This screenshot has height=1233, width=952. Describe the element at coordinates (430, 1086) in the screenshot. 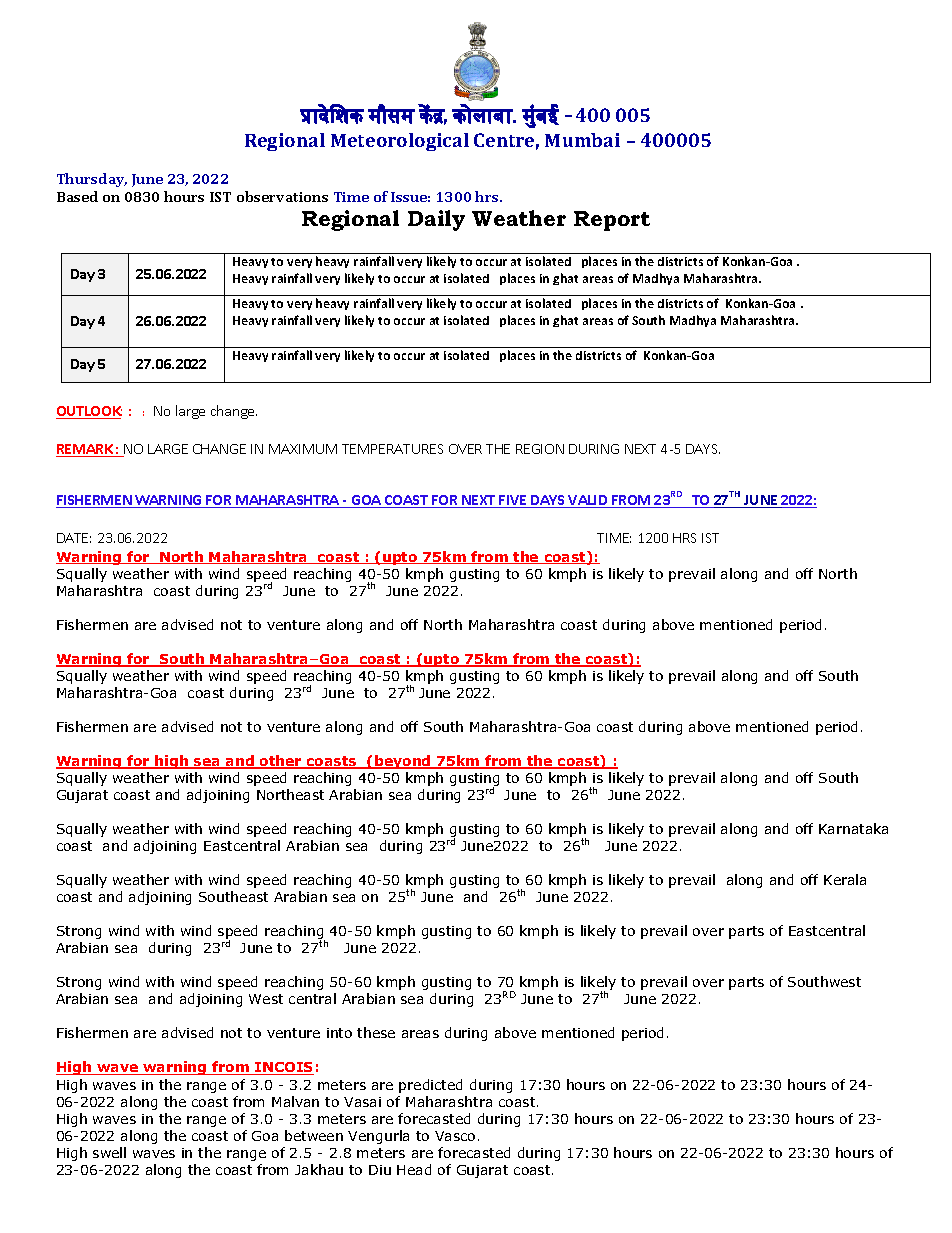

I see `predicted` at that location.
